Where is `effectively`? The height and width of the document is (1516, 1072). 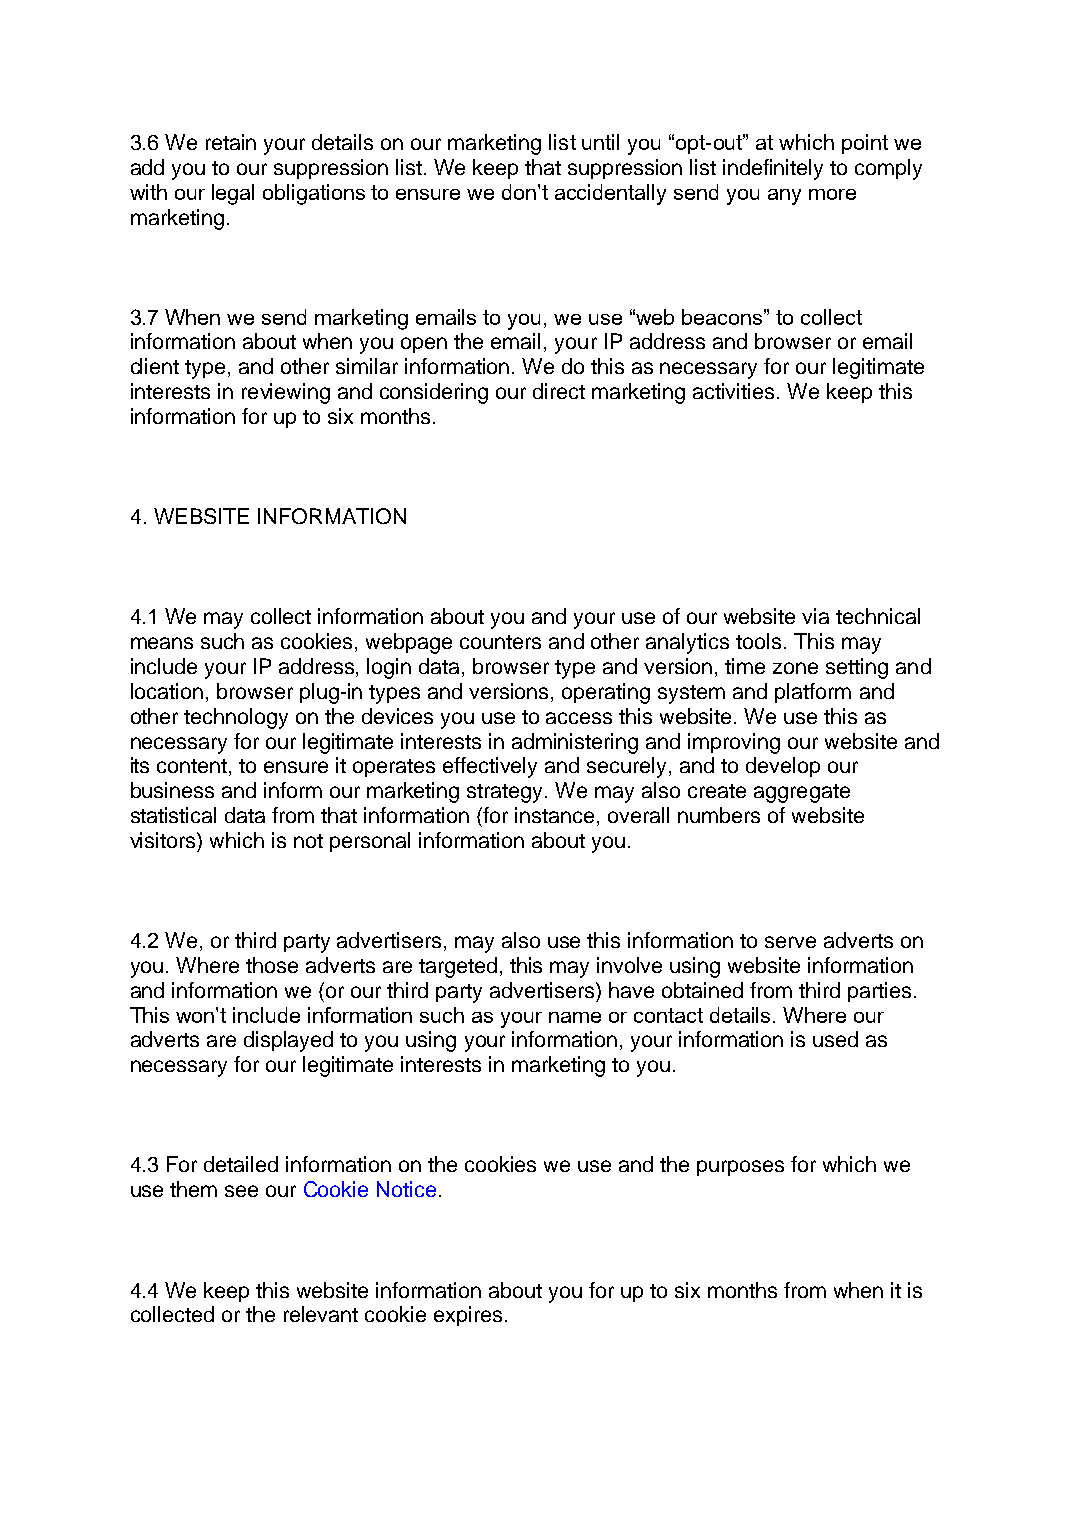
effectively is located at coordinates (490, 767).
